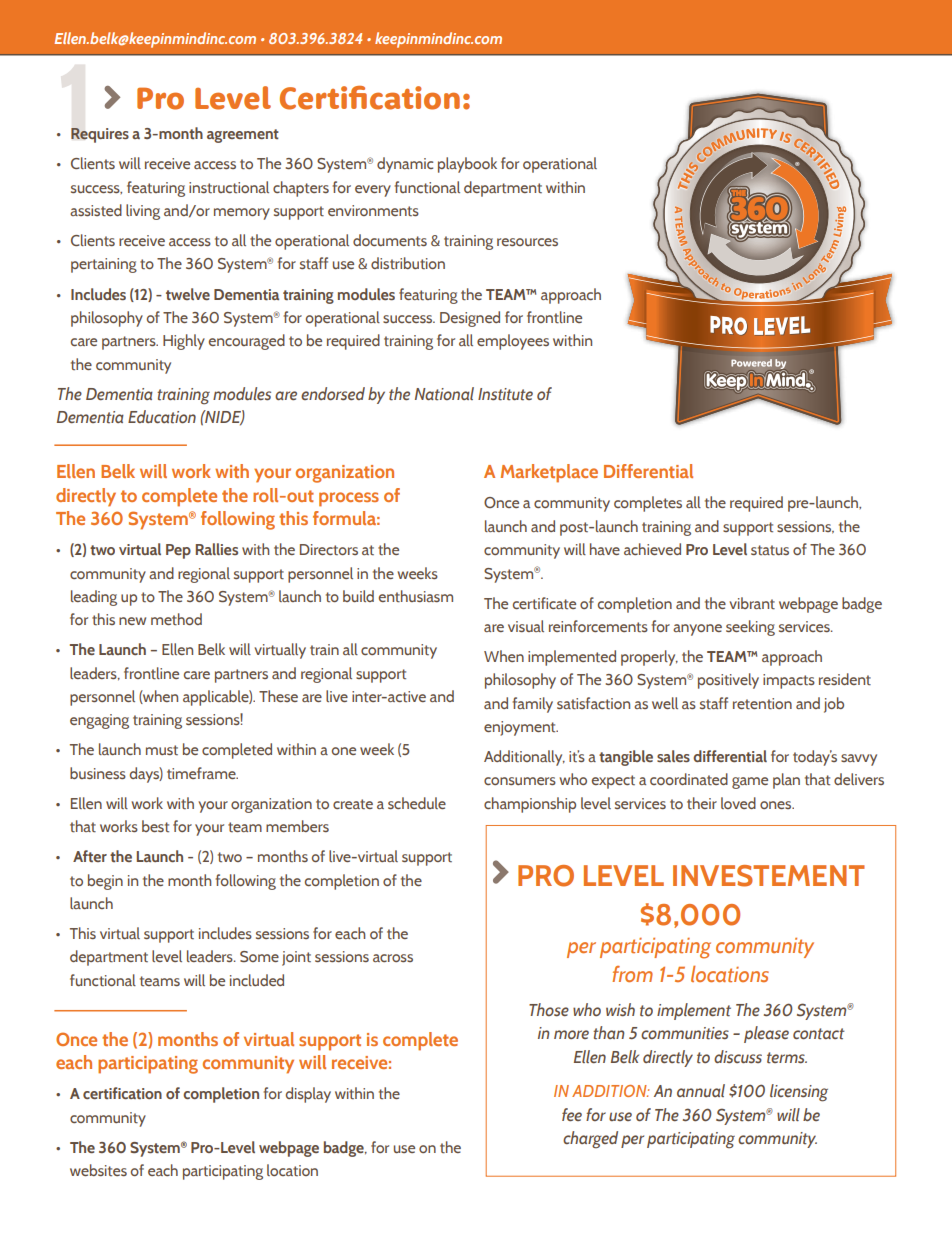  What do you see at coordinates (178, 551) in the page?
I see `Pep` at bounding box center [178, 551].
